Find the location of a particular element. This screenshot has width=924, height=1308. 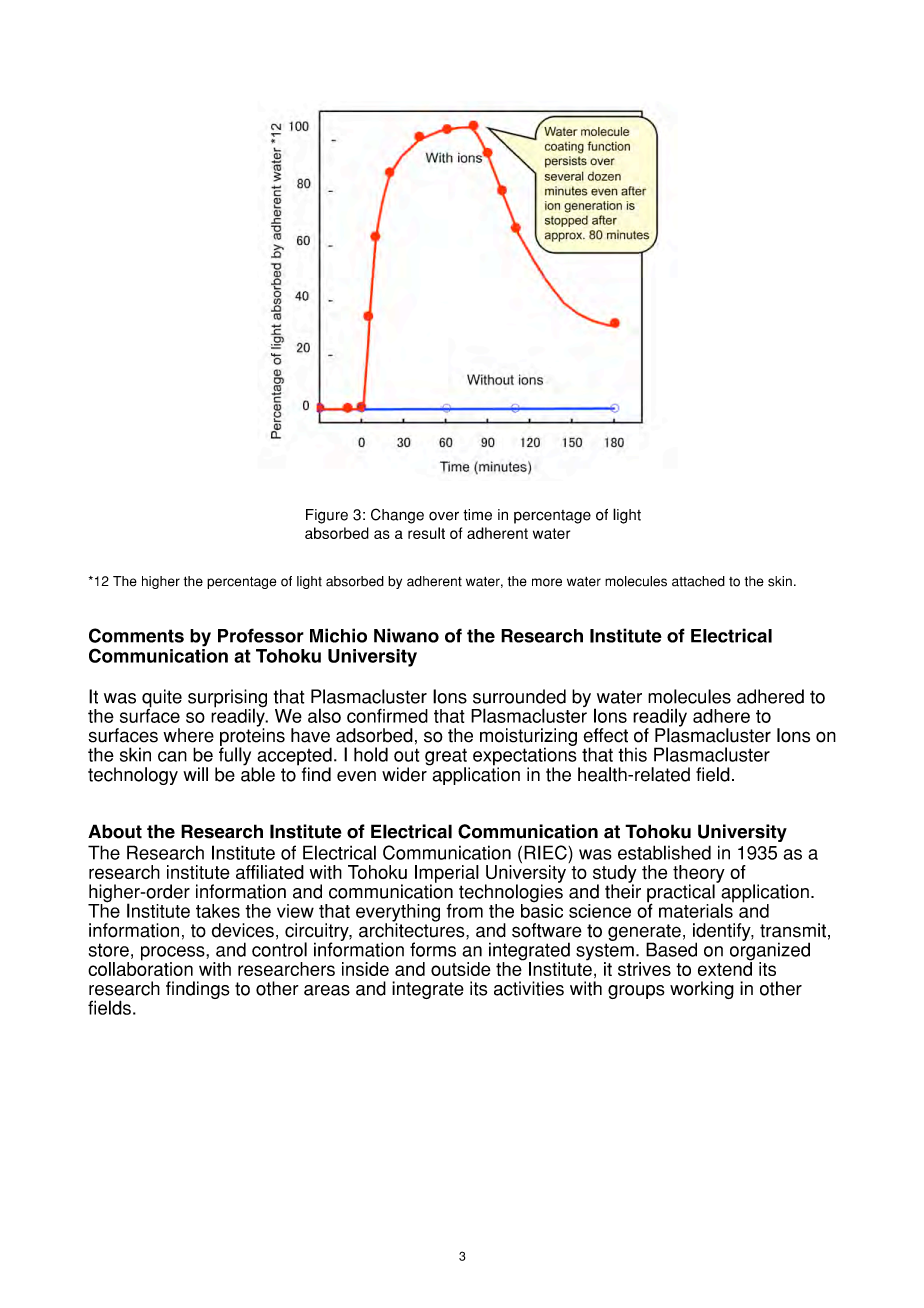

surrounded is located at coordinates (519, 696).
